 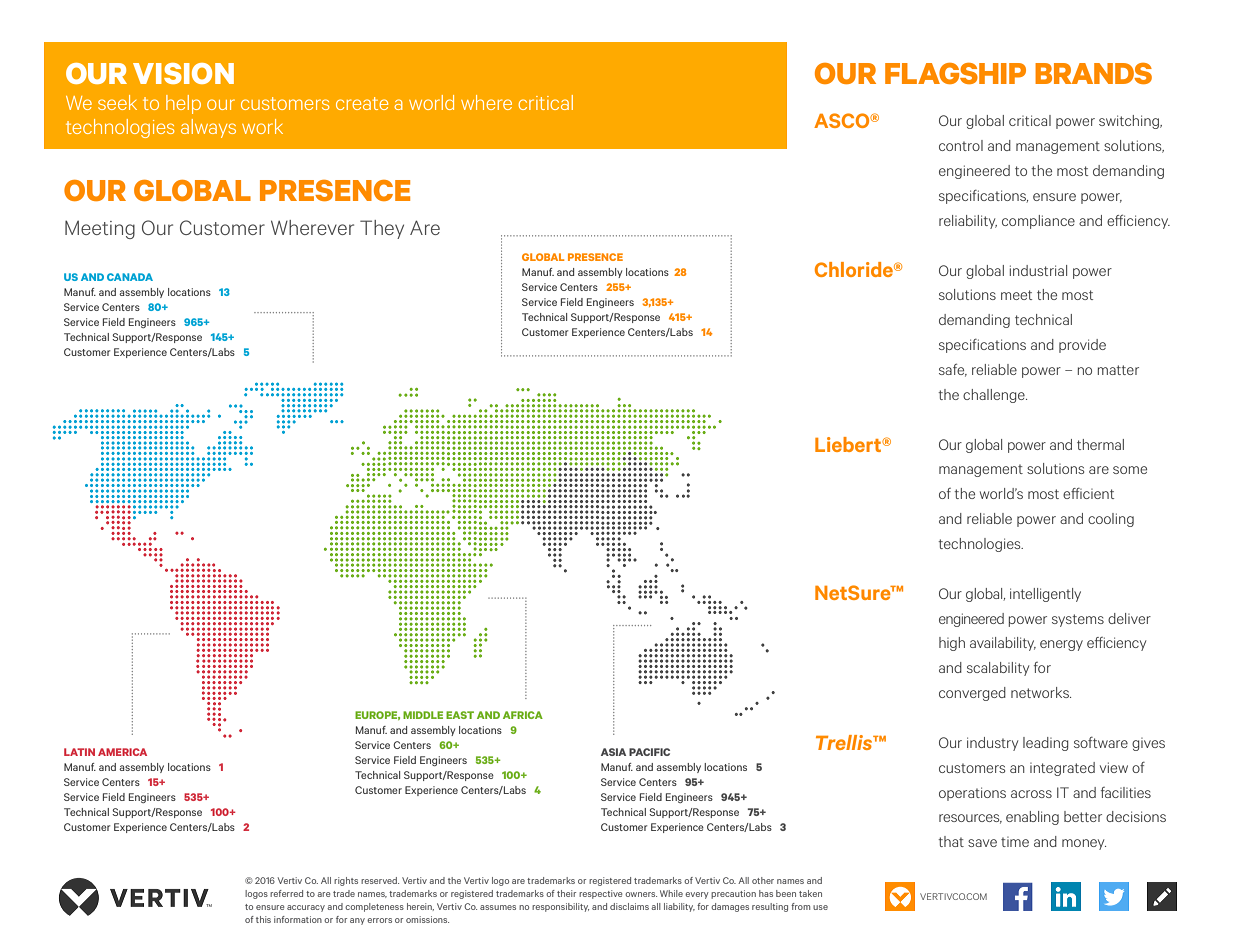 What do you see at coordinates (183, 104) in the screenshot?
I see `help` at bounding box center [183, 104].
